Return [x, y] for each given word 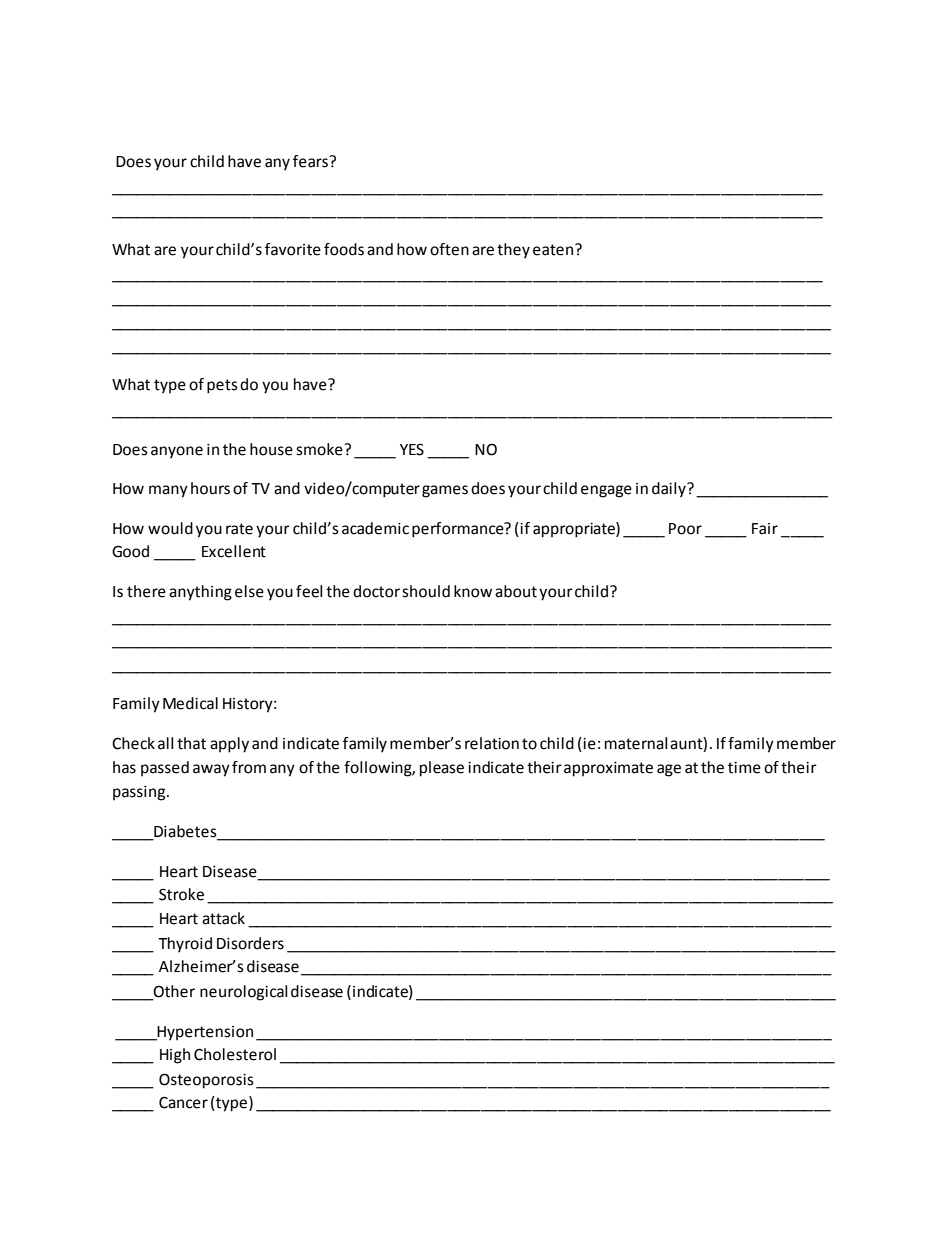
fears [311, 161]
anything [200, 593]
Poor [685, 529]
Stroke [181, 894]
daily [670, 490]
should [426, 591]
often [449, 249]
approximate [608, 769]
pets [222, 386]
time [744, 768]
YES [412, 449]
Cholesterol [235, 1054]
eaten [554, 250]
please [442, 769]
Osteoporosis [206, 1081]
